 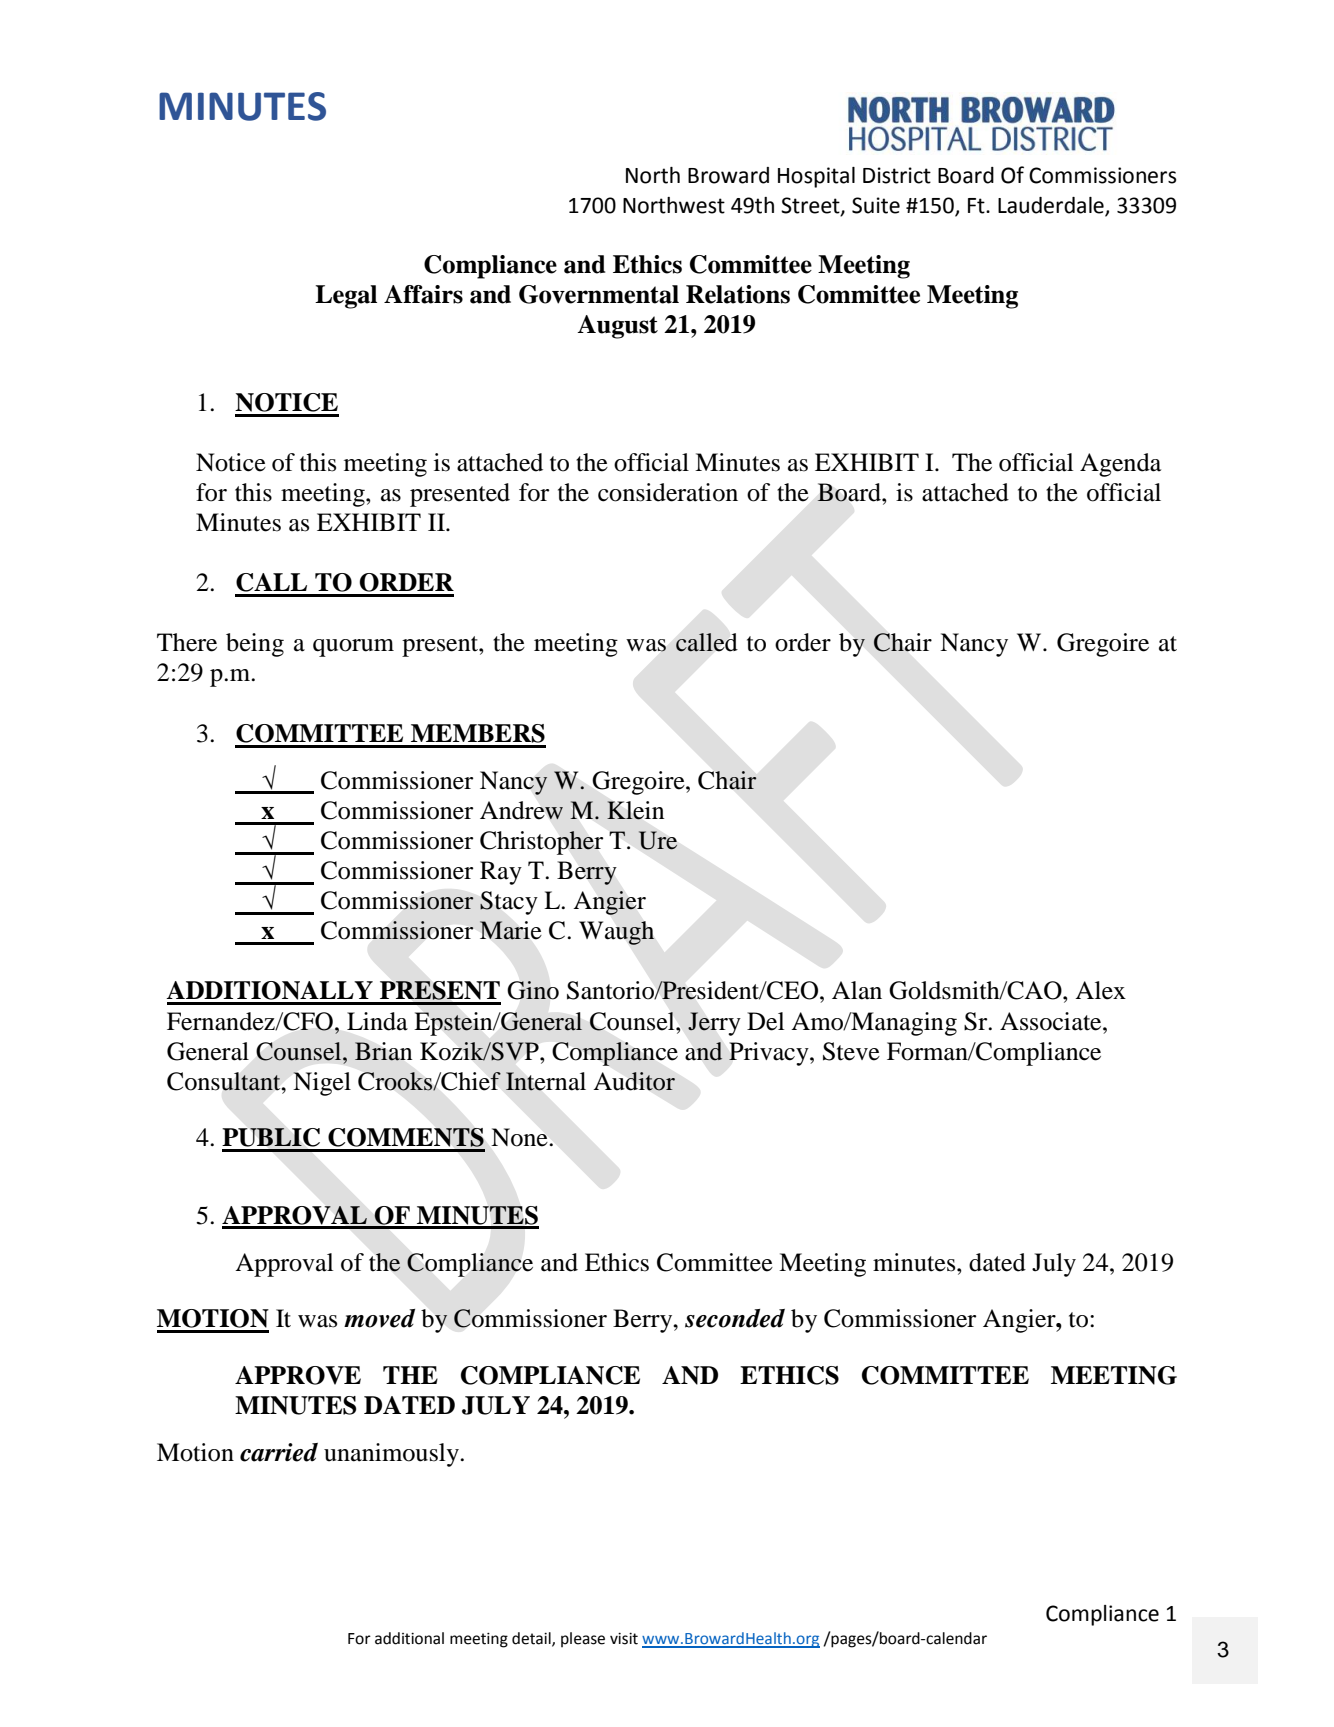 I want to click on carried, so click(x=279, y=1452).
